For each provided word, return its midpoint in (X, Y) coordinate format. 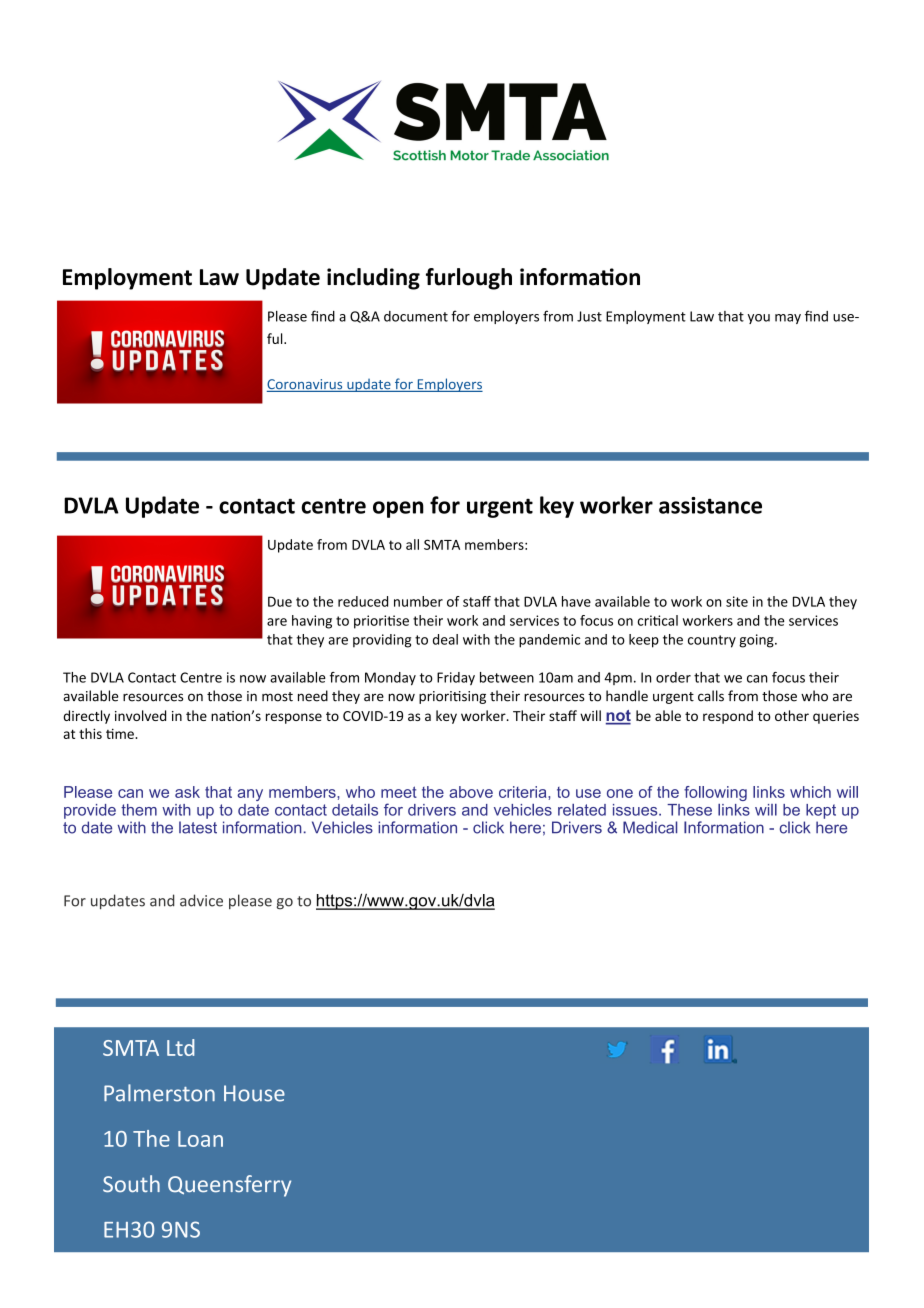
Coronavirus (306, 385)
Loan (200, 1139)
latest (198, 827)
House (254, 1093)
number (418, 601)
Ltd (181, 1047)
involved (140, 715)
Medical (650, 827)
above (471, 792)
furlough (469, 279)
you (758, 319)
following (715, 793)
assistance (710, 505)
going (757, 641)
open (398, 509)
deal (445, 639)
